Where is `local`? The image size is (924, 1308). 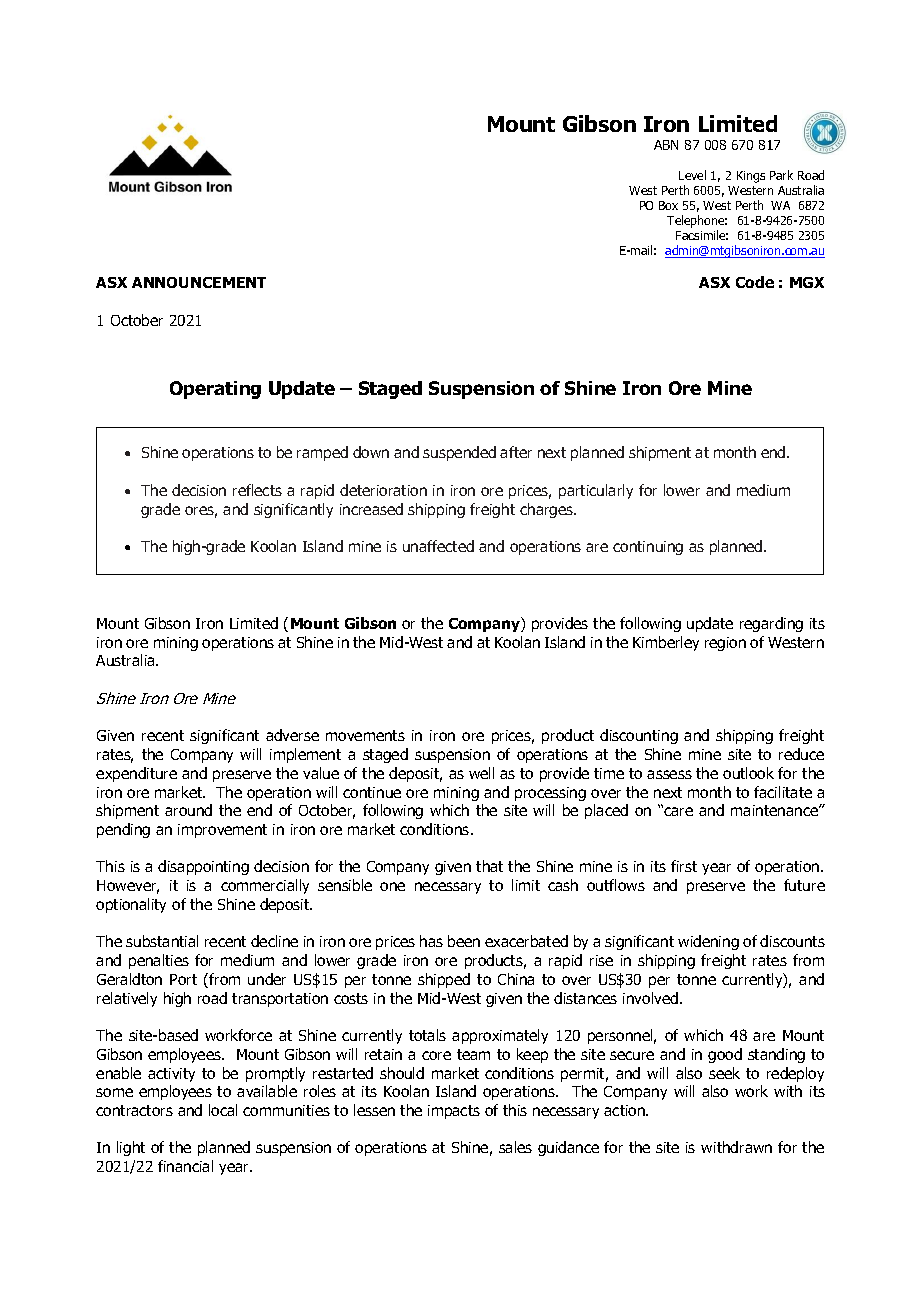 local is located at coordinates (223, 1110).
